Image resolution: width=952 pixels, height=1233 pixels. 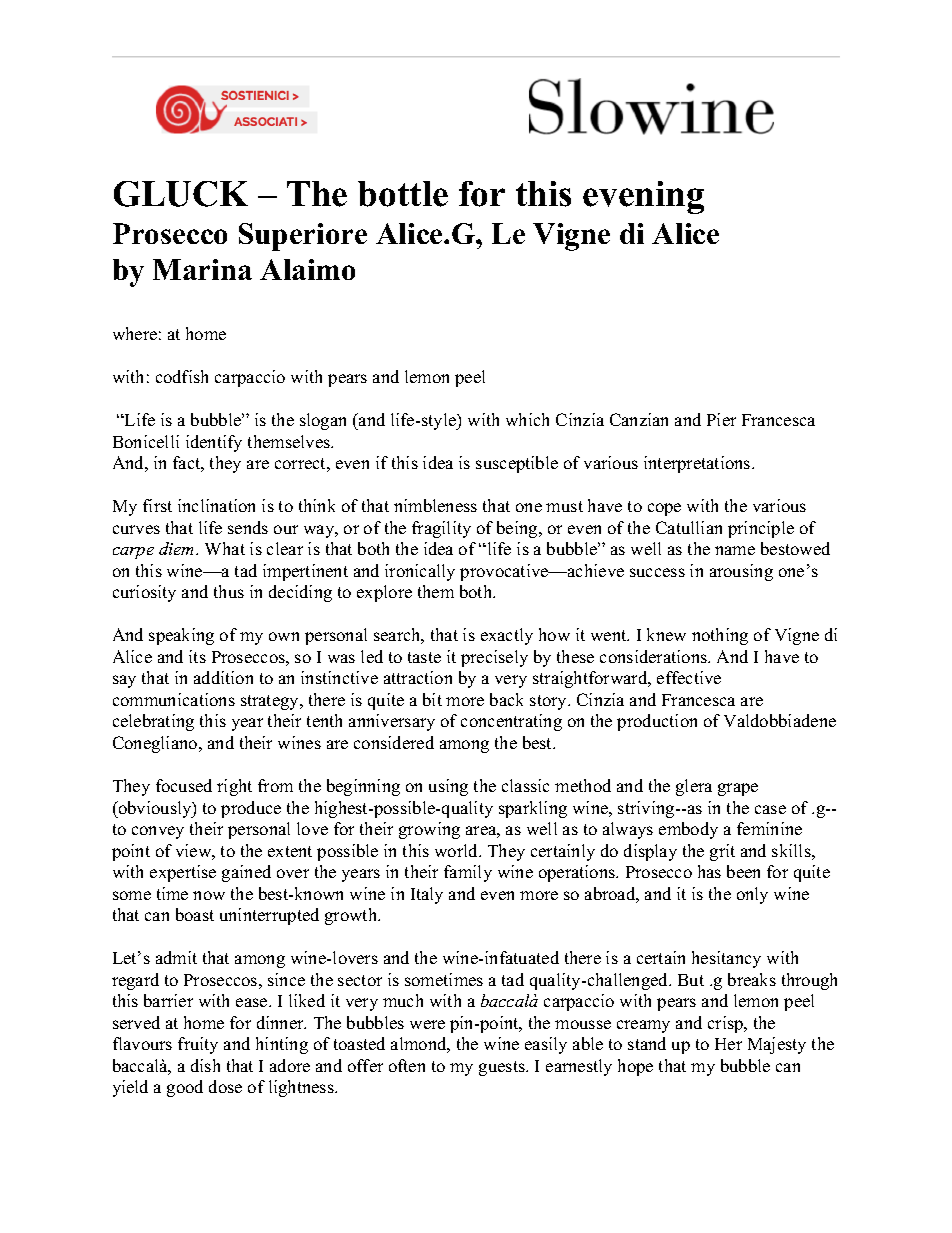 What do you see at coordinates (494, 658) in the screenshot?
I see `precisely` at bounding box center [494, 658].
